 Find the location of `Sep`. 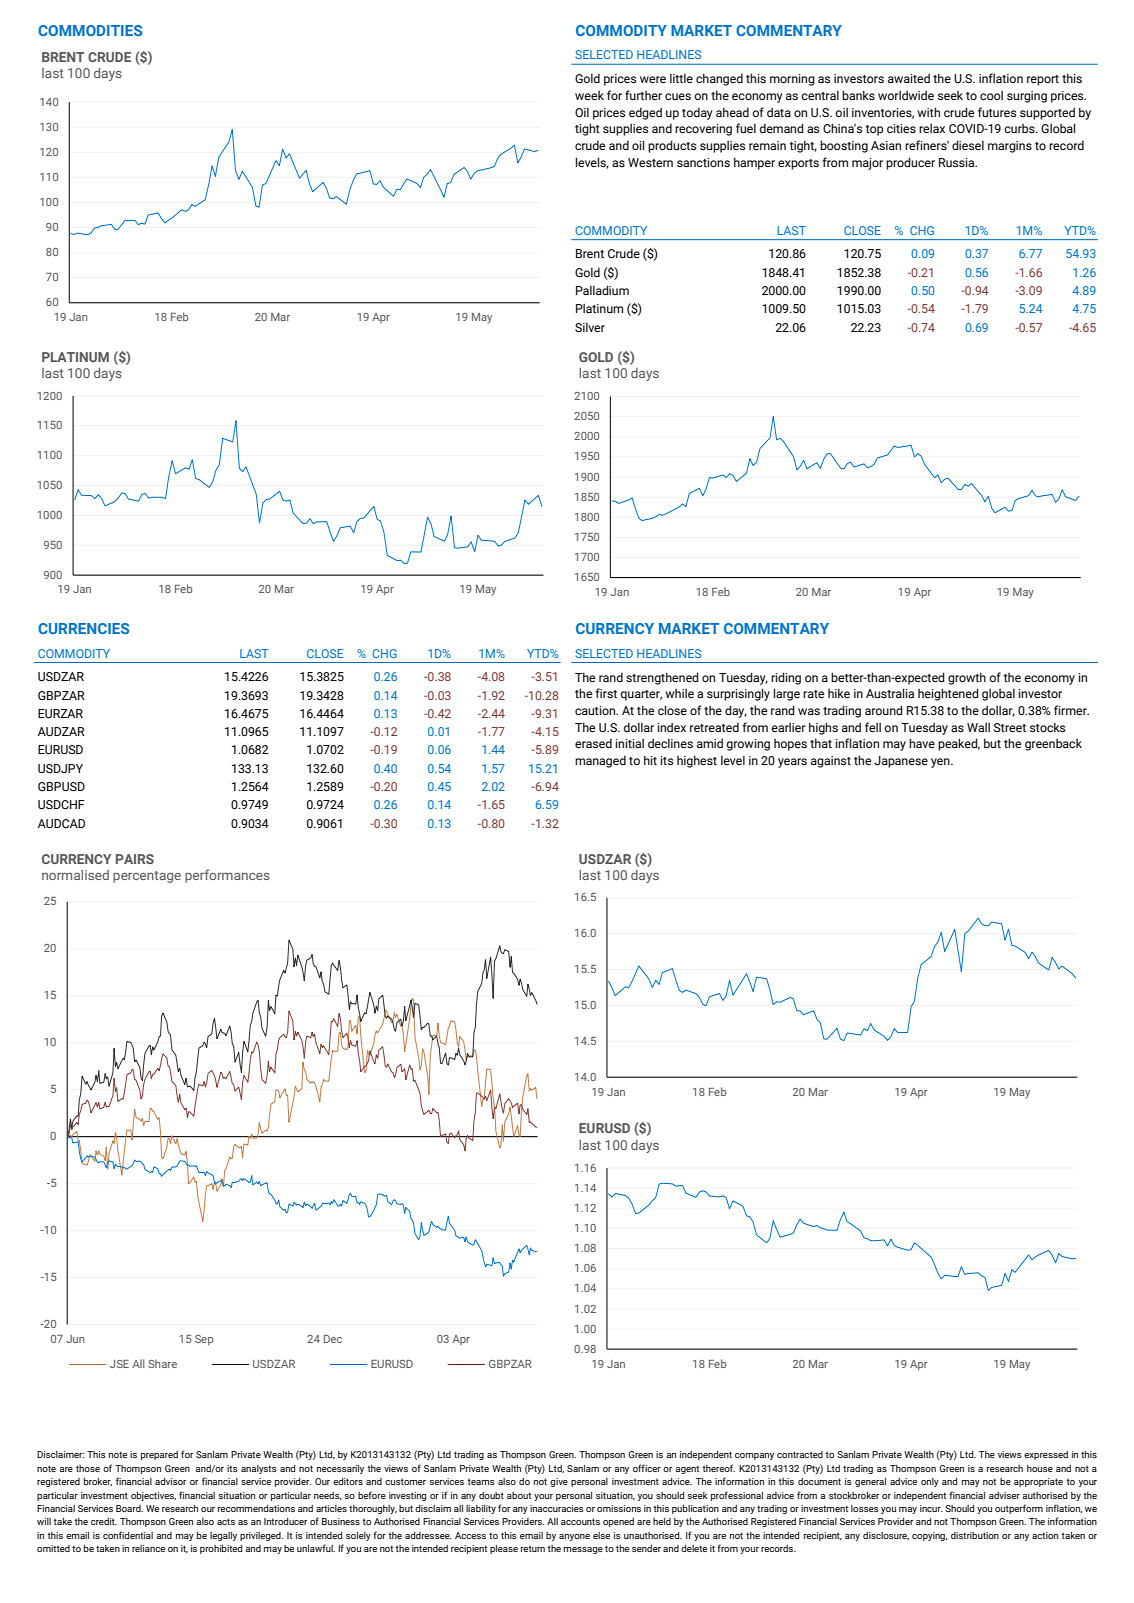

Sep is located at coordinates (204, 1340).
